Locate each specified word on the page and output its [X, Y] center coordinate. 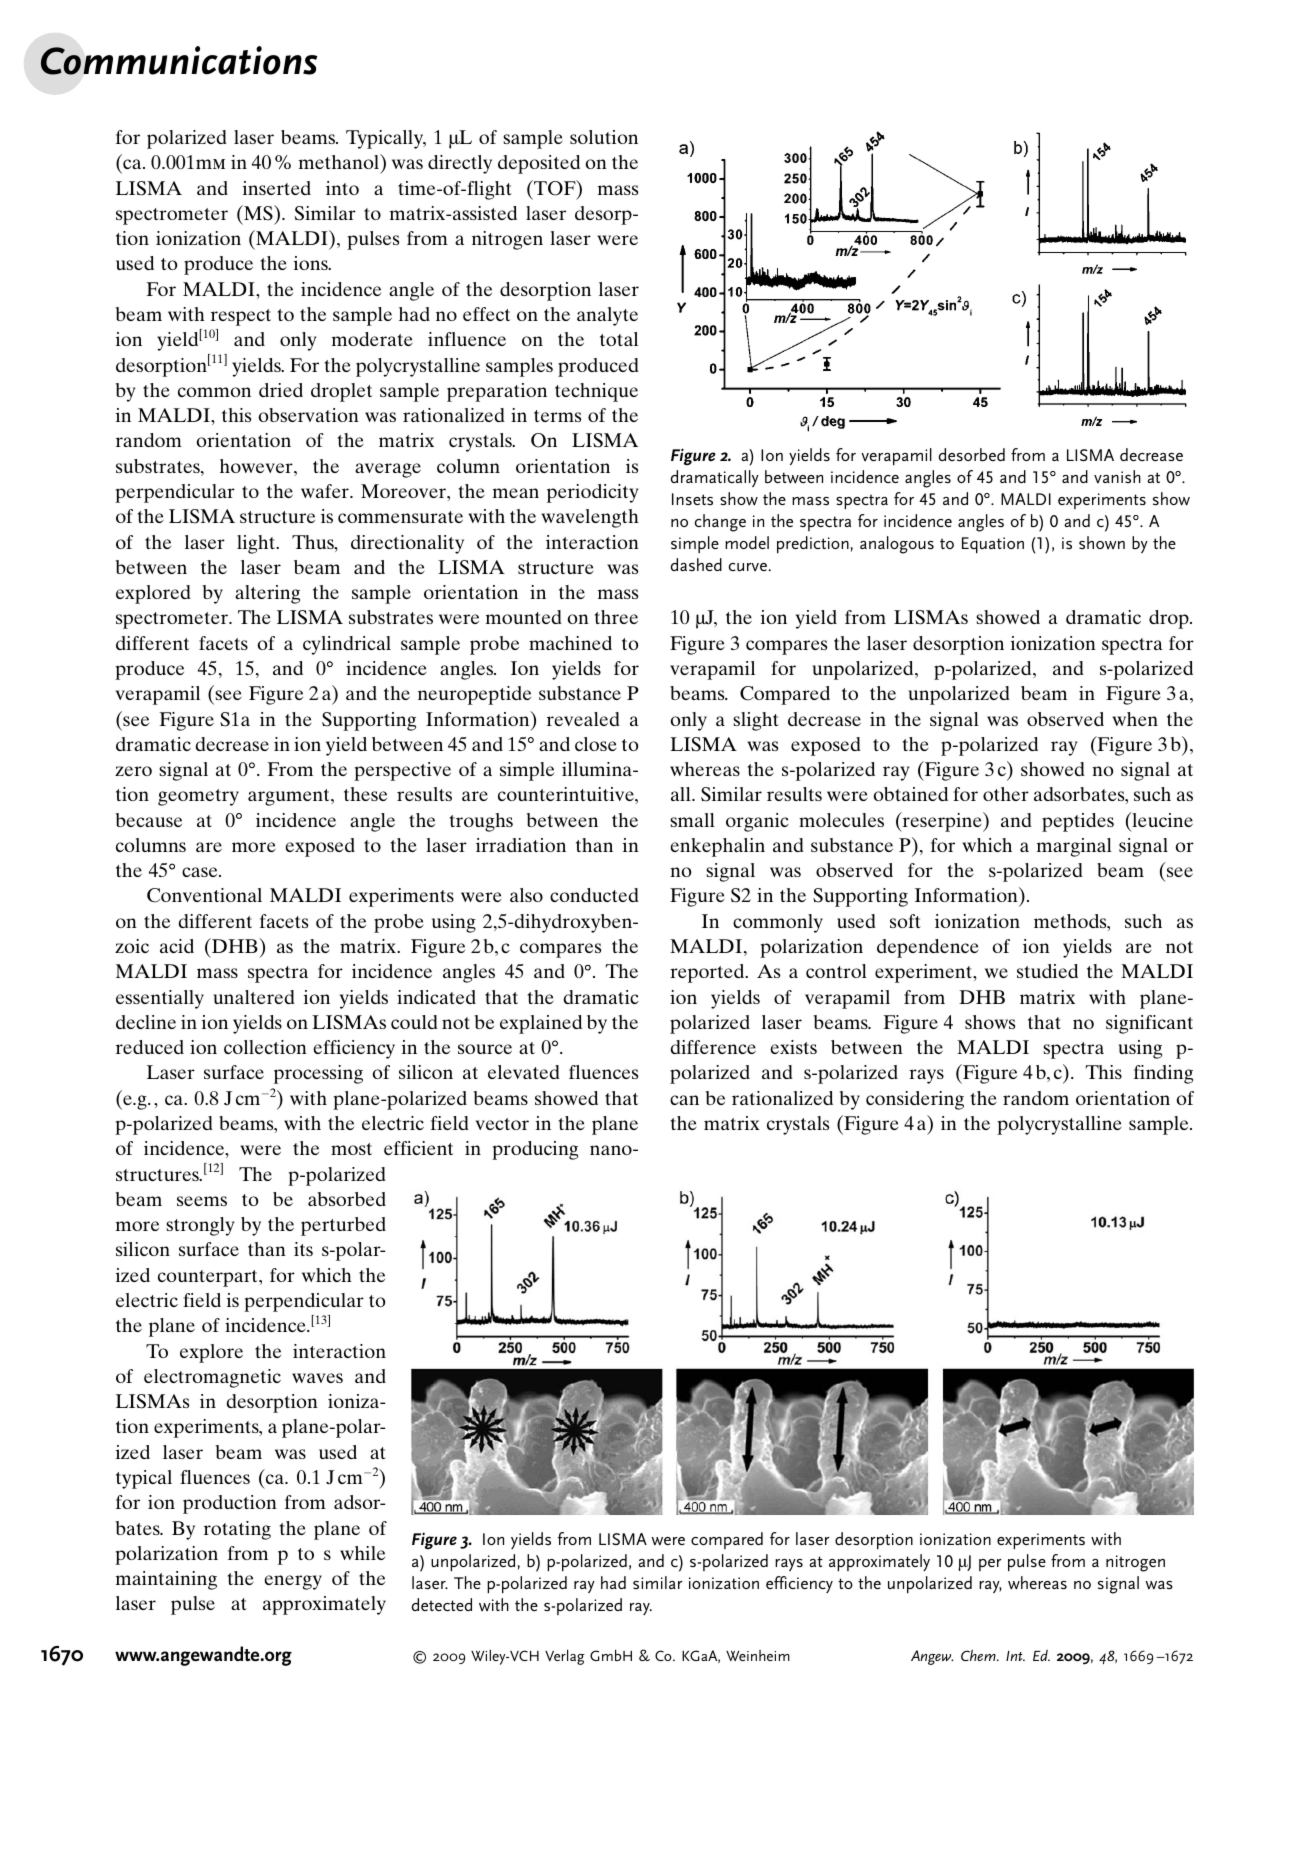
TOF [555, 188]
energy [293, 1582]
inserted [277, 188]
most [351, 1149]
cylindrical [347, 645]
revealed [583, 719]
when [1135, 719]
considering [915, 1100]
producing [535, 1150]
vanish [1117, 476]
